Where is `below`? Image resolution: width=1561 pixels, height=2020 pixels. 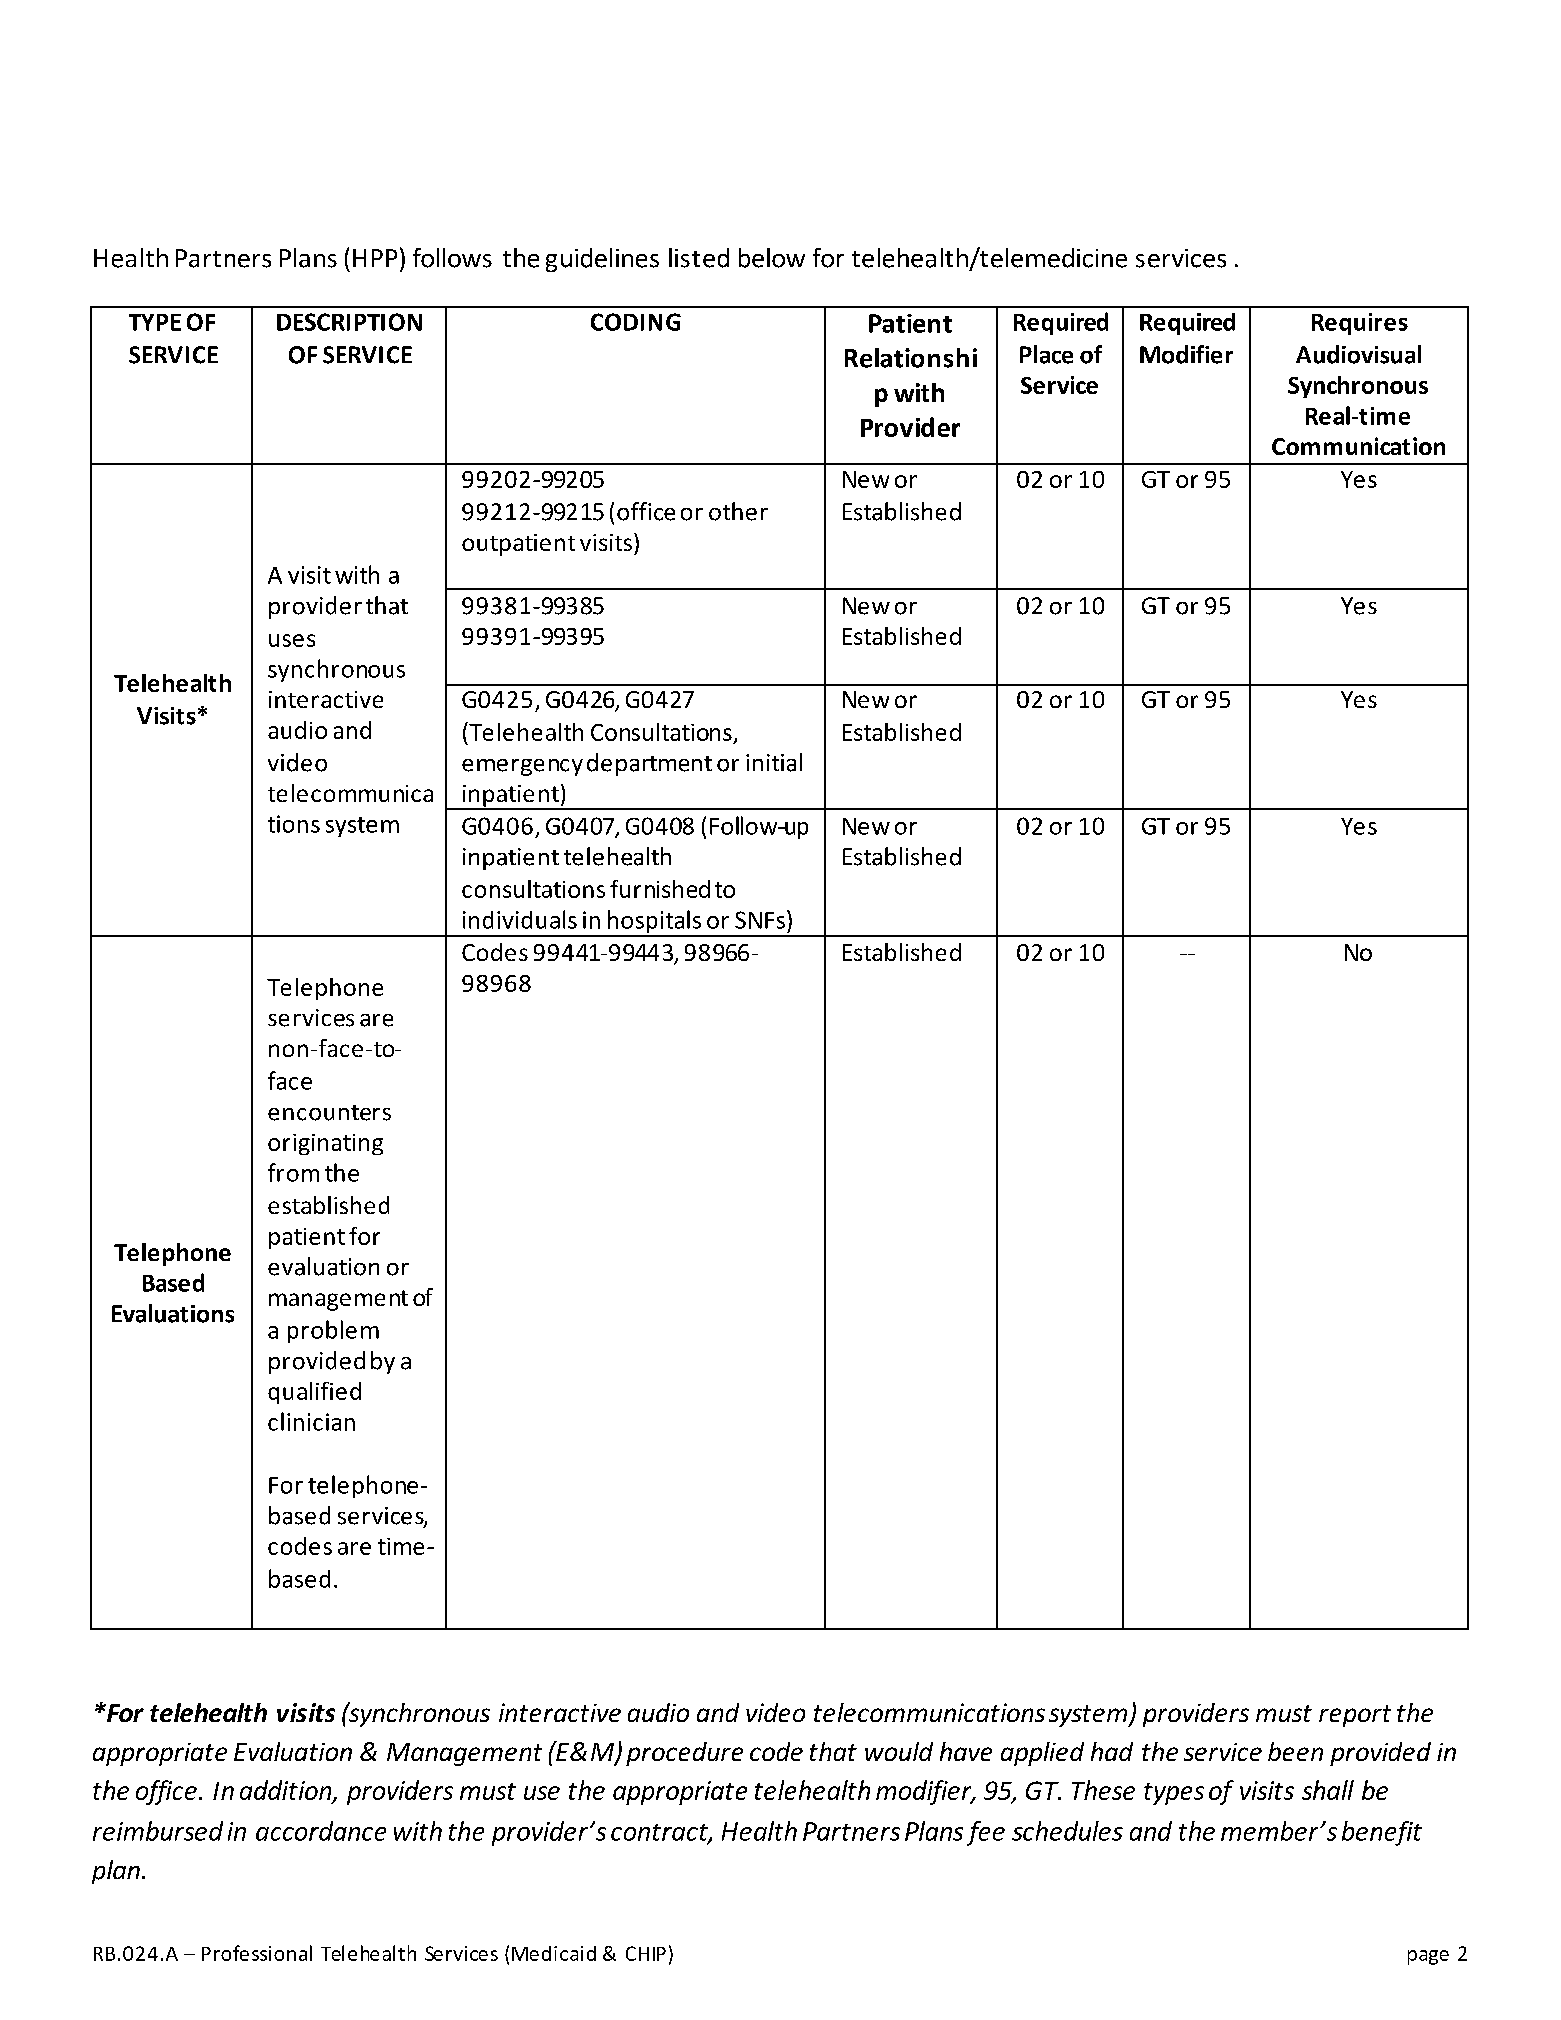
below is located at coordinates (772, 258).
